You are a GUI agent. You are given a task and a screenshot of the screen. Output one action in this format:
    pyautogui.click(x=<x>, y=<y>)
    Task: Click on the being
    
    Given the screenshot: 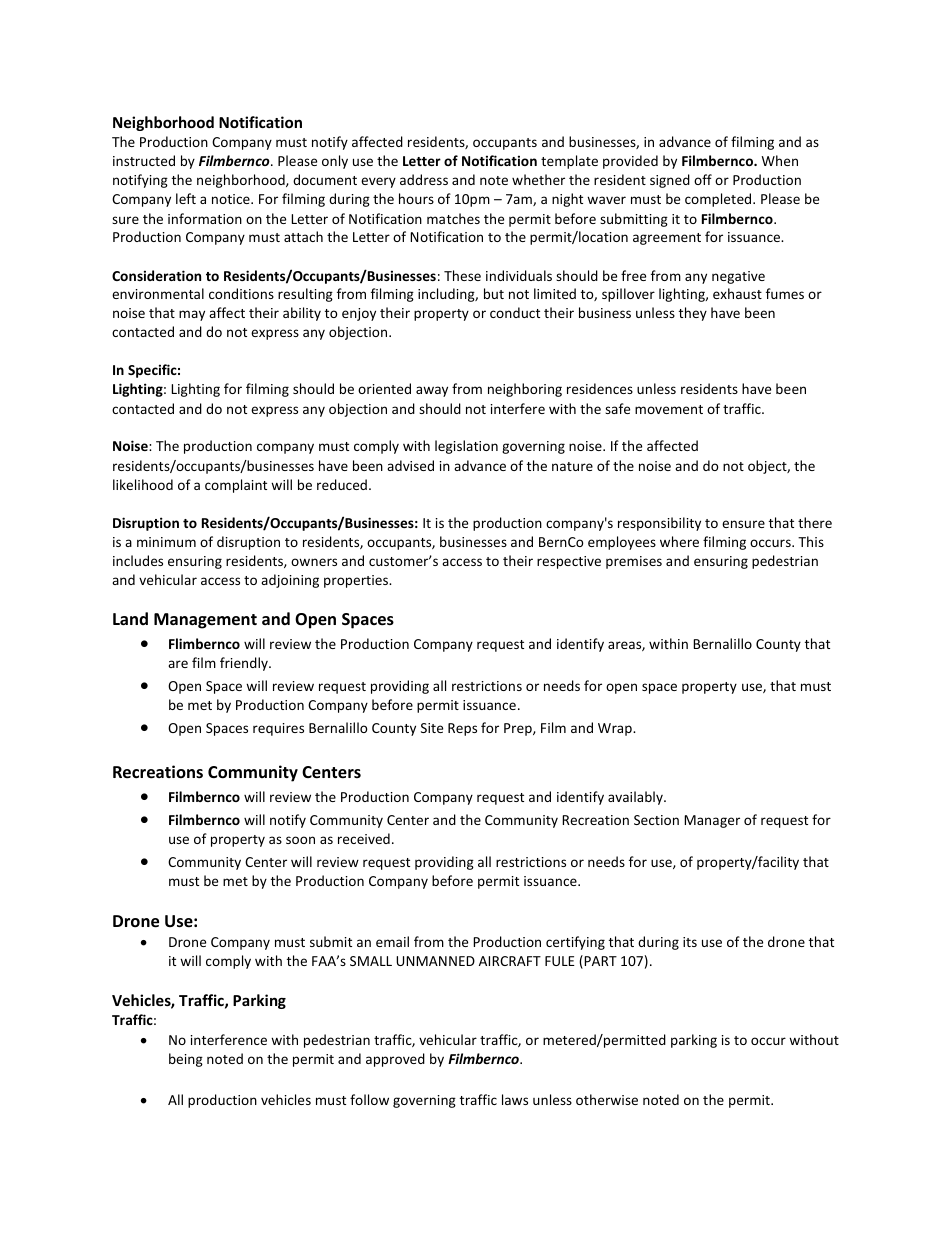 What is the action you would take?
    pyautogui.click(x=186, y=1060)
